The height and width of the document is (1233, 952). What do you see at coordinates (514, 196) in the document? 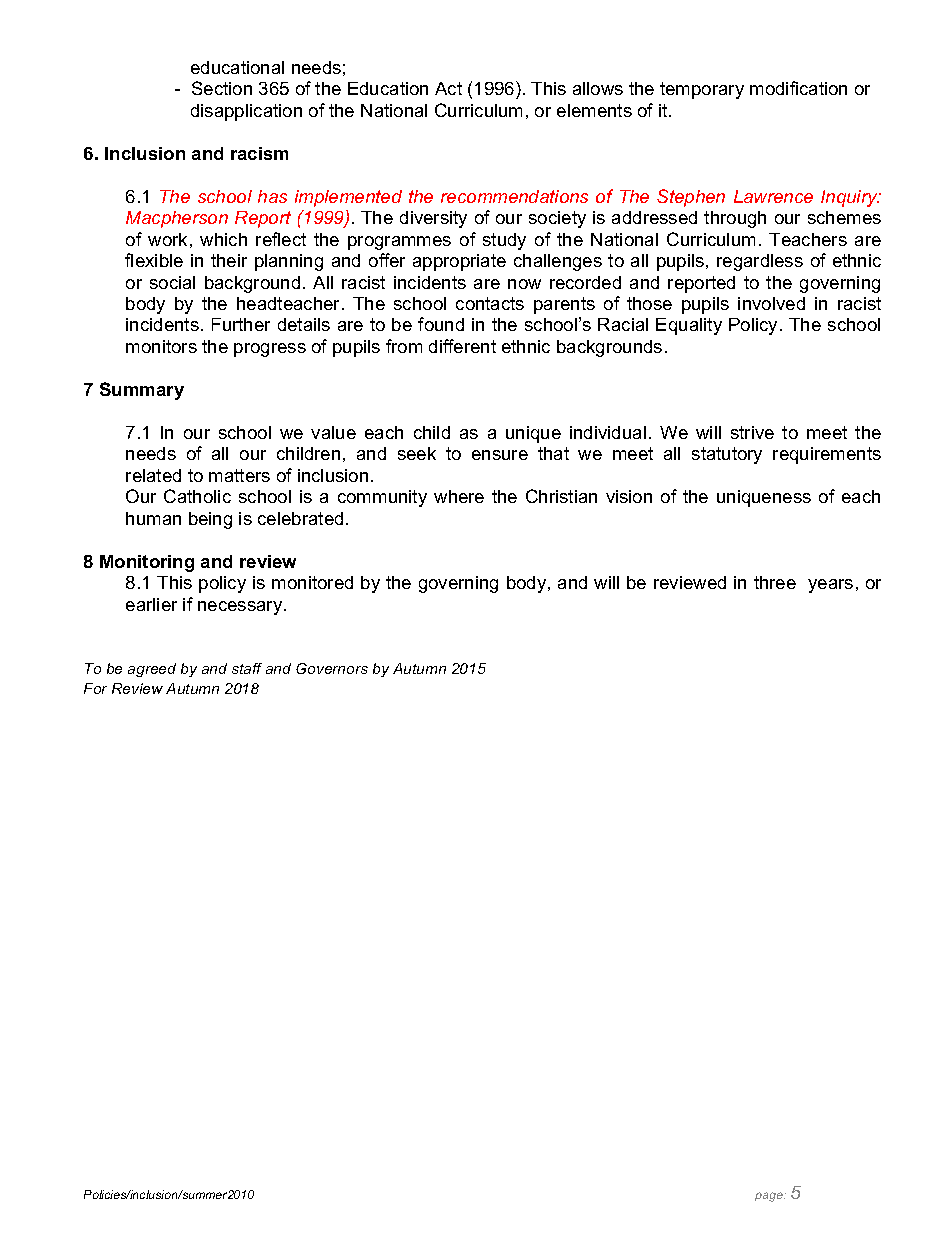
I see `recommendations` at bounding box center [514, 196].
